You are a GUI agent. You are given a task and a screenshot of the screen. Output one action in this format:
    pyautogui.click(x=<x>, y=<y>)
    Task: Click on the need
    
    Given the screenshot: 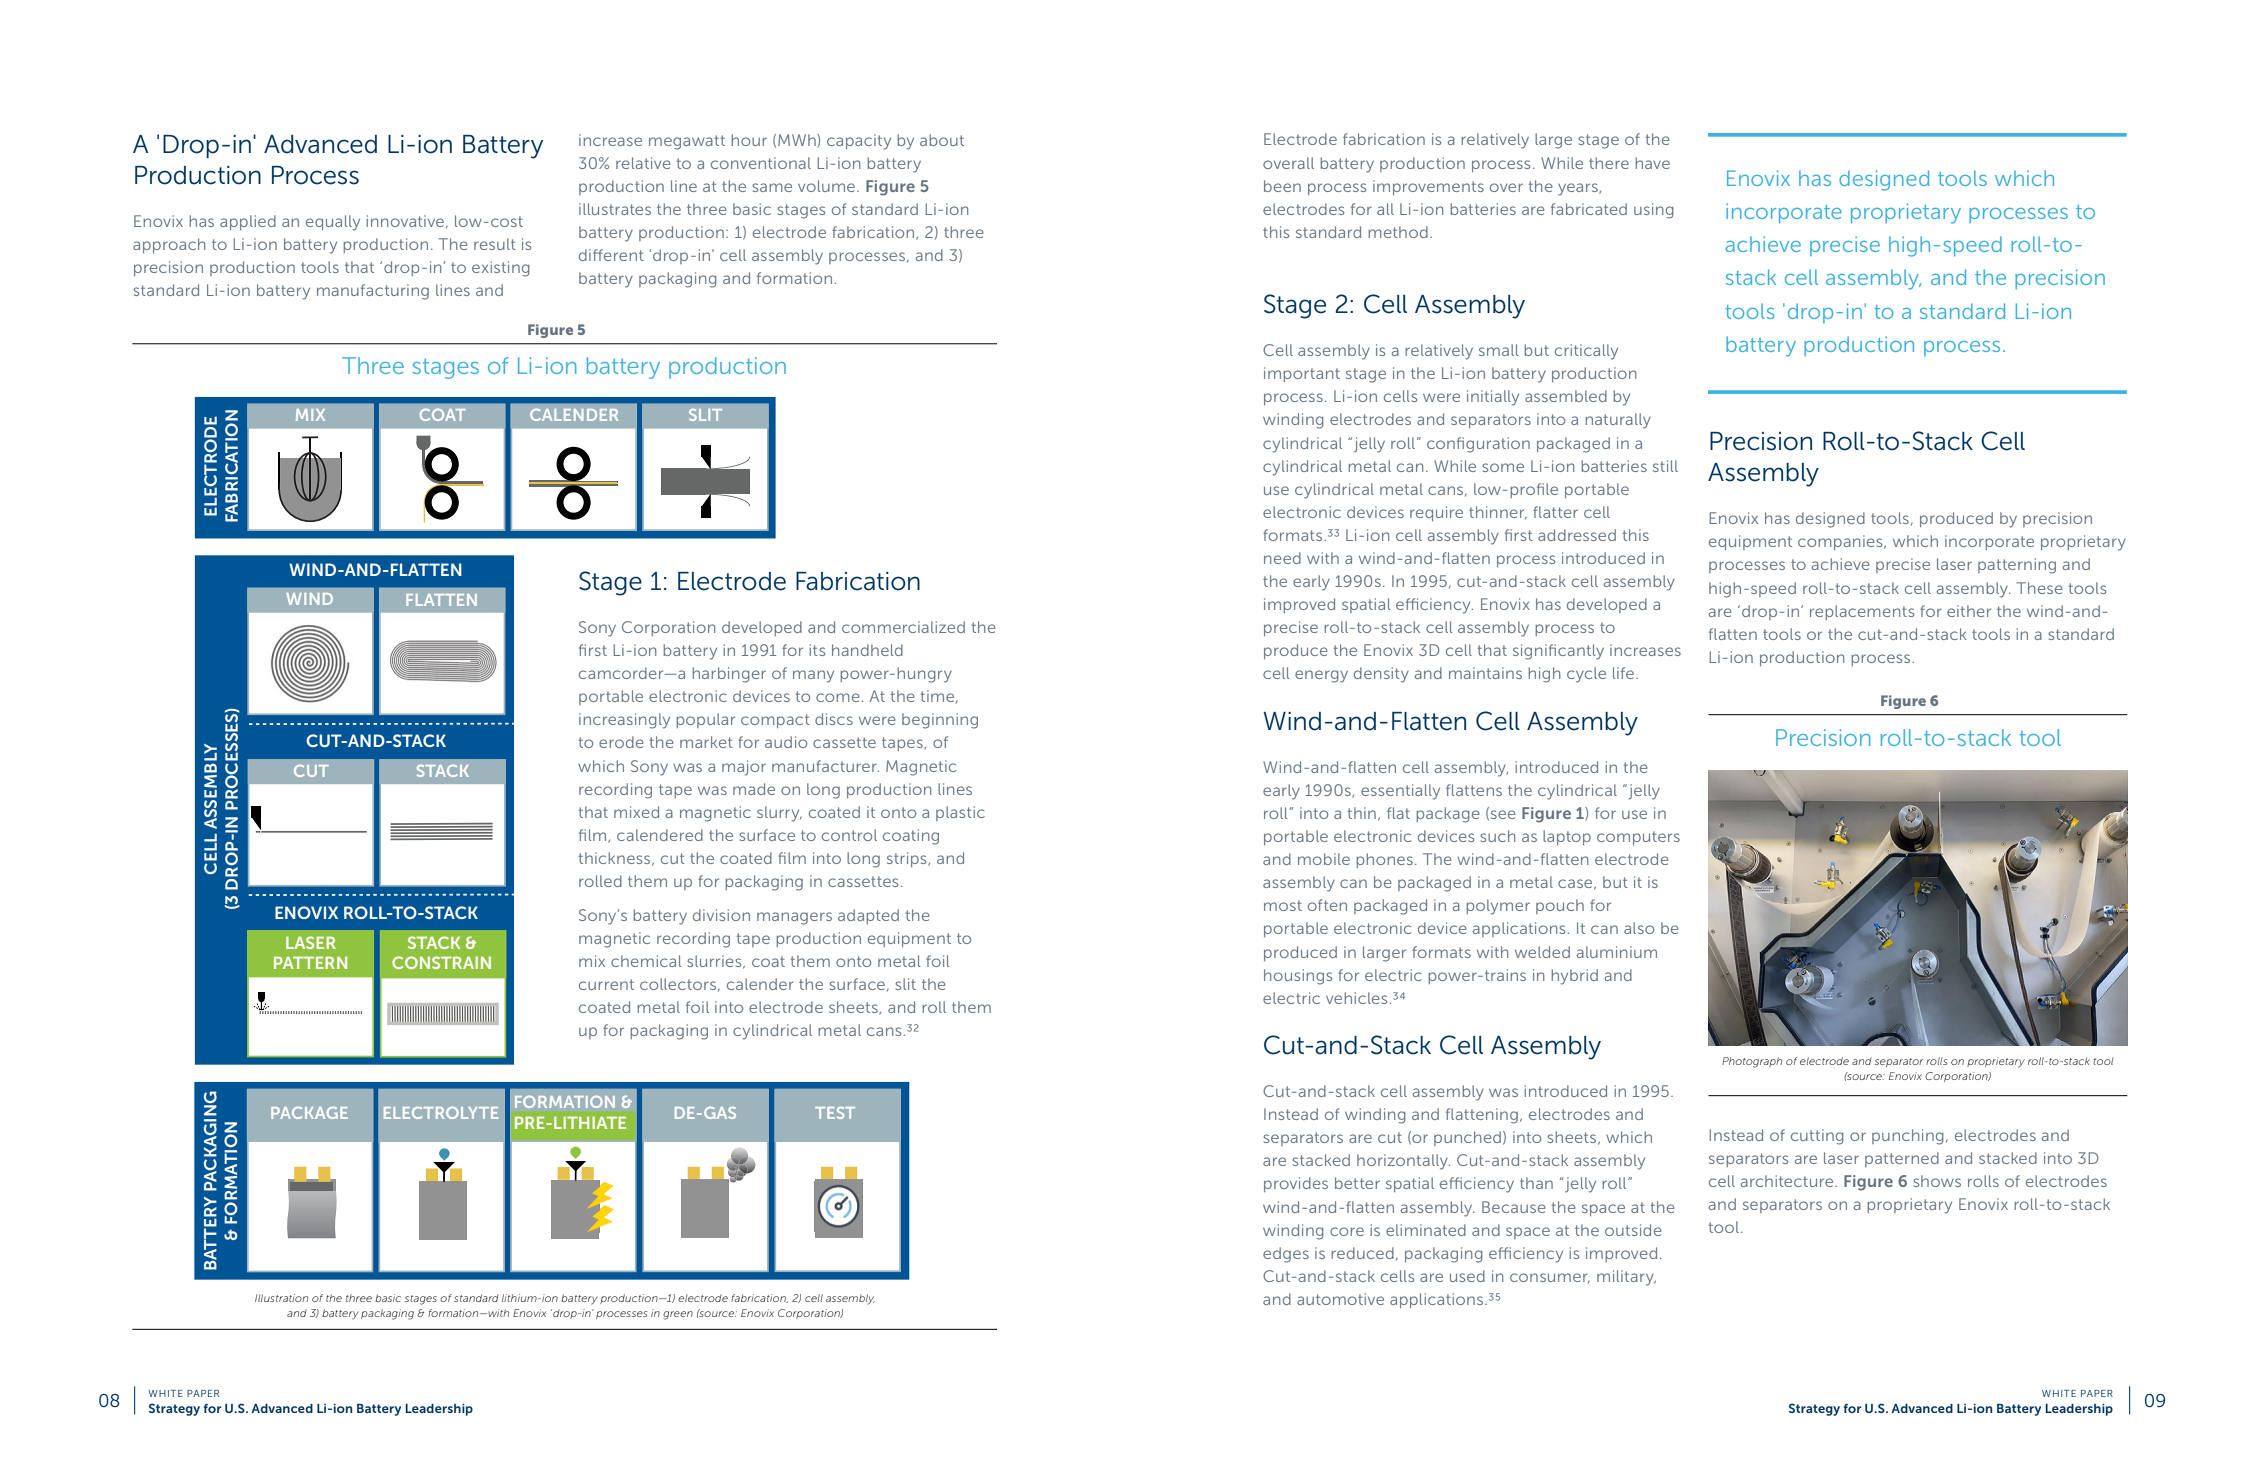 What is the action you would take?
    pyautogui.click(x=1282, y=558)
